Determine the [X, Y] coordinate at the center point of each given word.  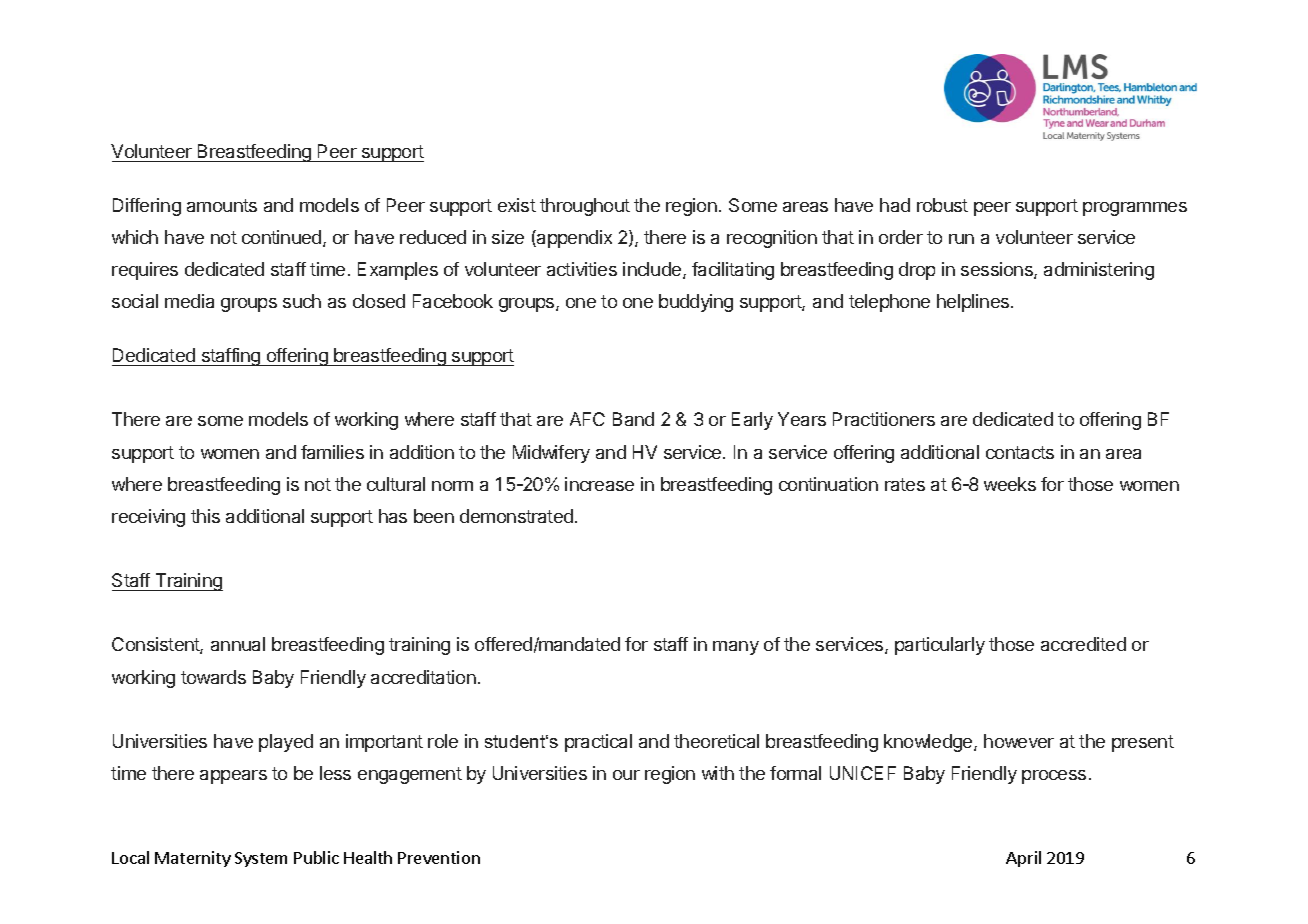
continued [283, 238]
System [261, 859]
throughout [585, 207]
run [961, 239]
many [736, 648]
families [332, 452]
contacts [1020, 452]
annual [238, 644]
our [626, 775]
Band [633, 419]
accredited [1083, 644]
